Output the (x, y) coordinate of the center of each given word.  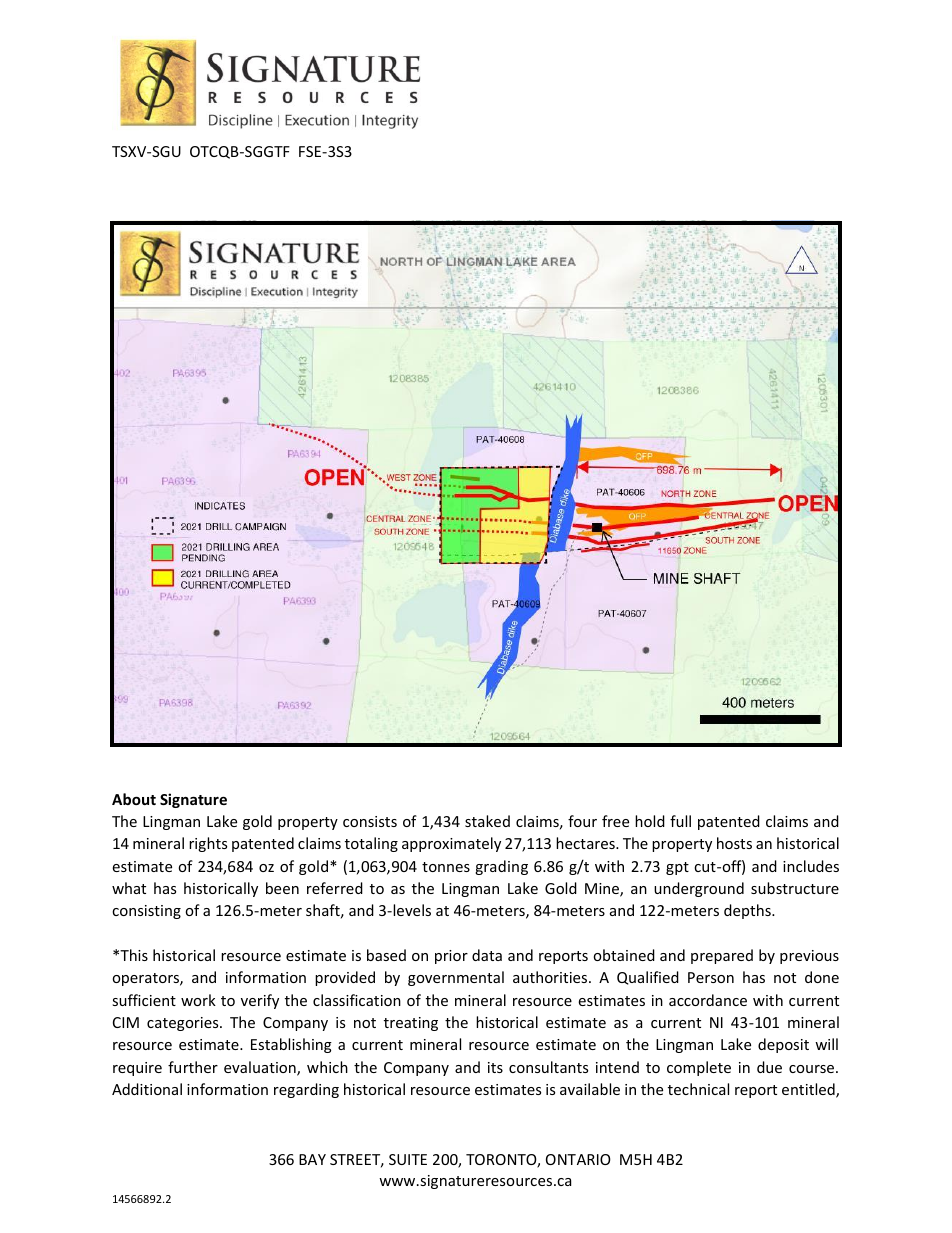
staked (487, 821)
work (198, 1000)
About (134, 799)
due (769, 1067)
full (680, 821)
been (282, 888)
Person (711, 977)
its (495, 1067)
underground (699, 889)
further (193, 1067)
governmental (456, 978)
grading (501, 867)
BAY (312, 1159)
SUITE (408, 1159)
